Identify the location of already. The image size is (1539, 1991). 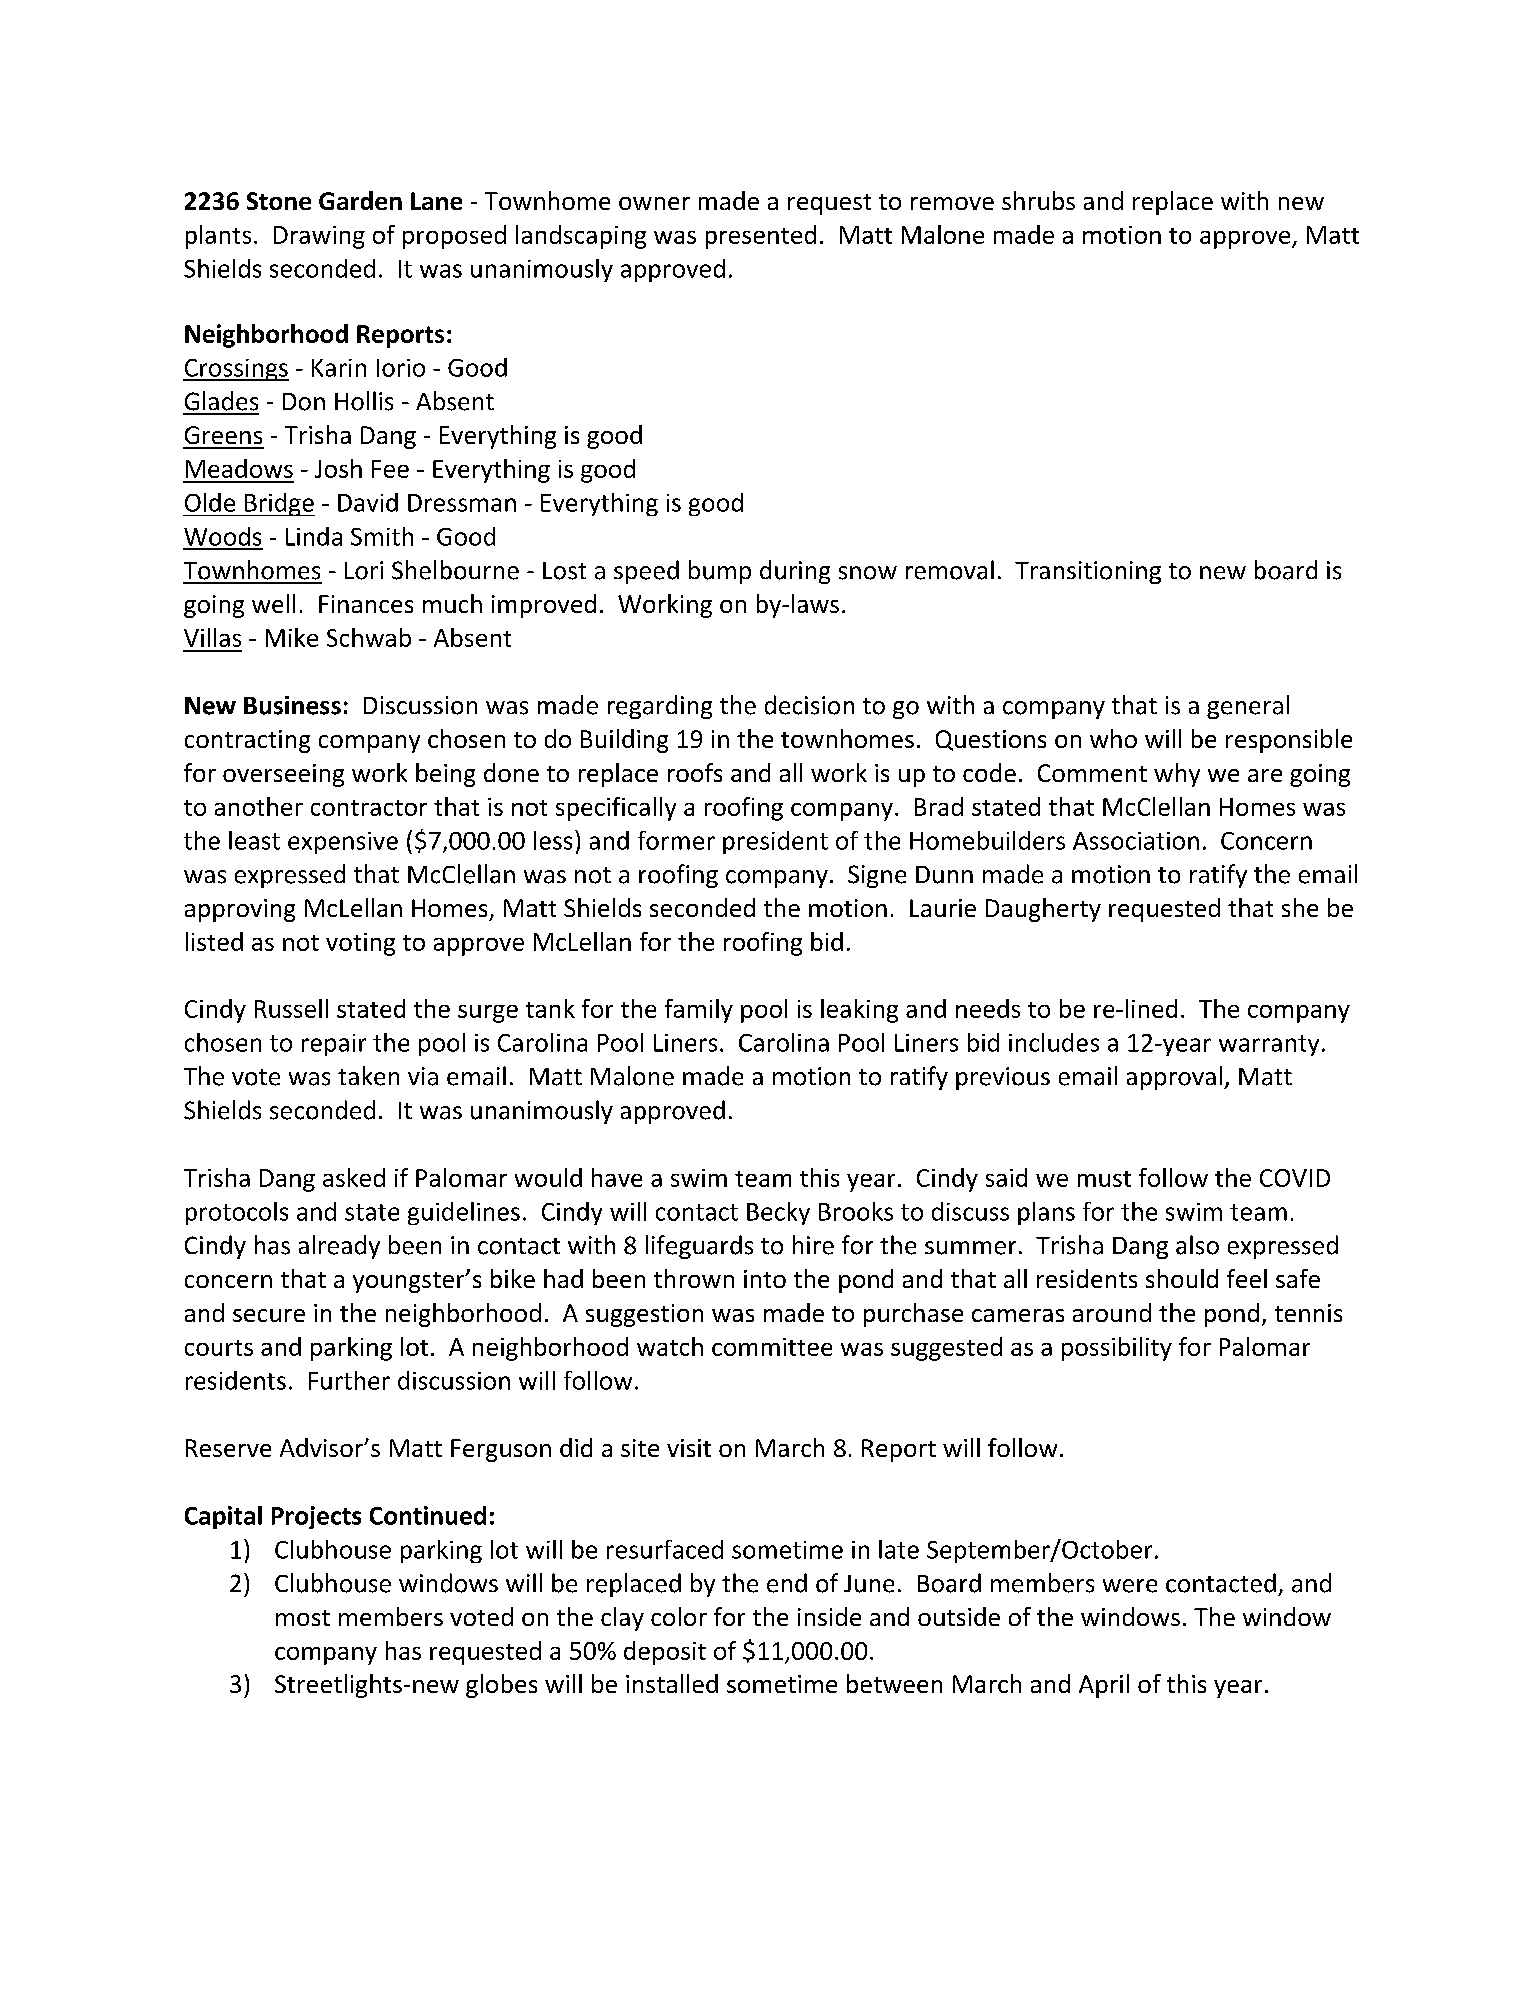
(339, 1247).
